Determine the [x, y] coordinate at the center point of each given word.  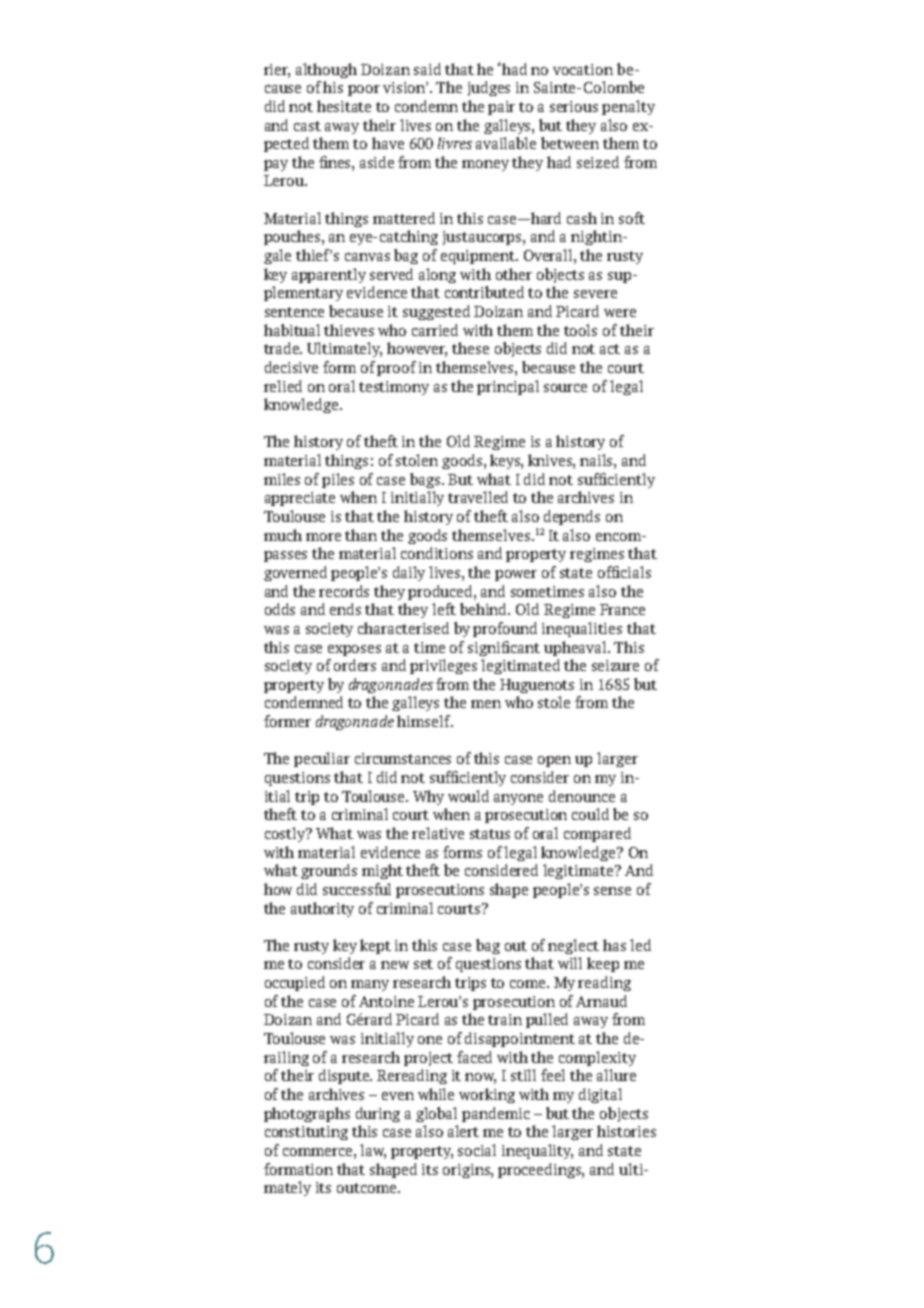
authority [322, 909]
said [427, 69]
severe [595, 294]
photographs [307, 1114]
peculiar [322, 759]
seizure [615, 665]
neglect [573, 946]
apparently [329, 275]
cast [307, 126]
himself [425, 721]
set [423, 964]
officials [624, 572]
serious [574, 106]
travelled [478, 497]
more [323, 537]
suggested [436, 312]
